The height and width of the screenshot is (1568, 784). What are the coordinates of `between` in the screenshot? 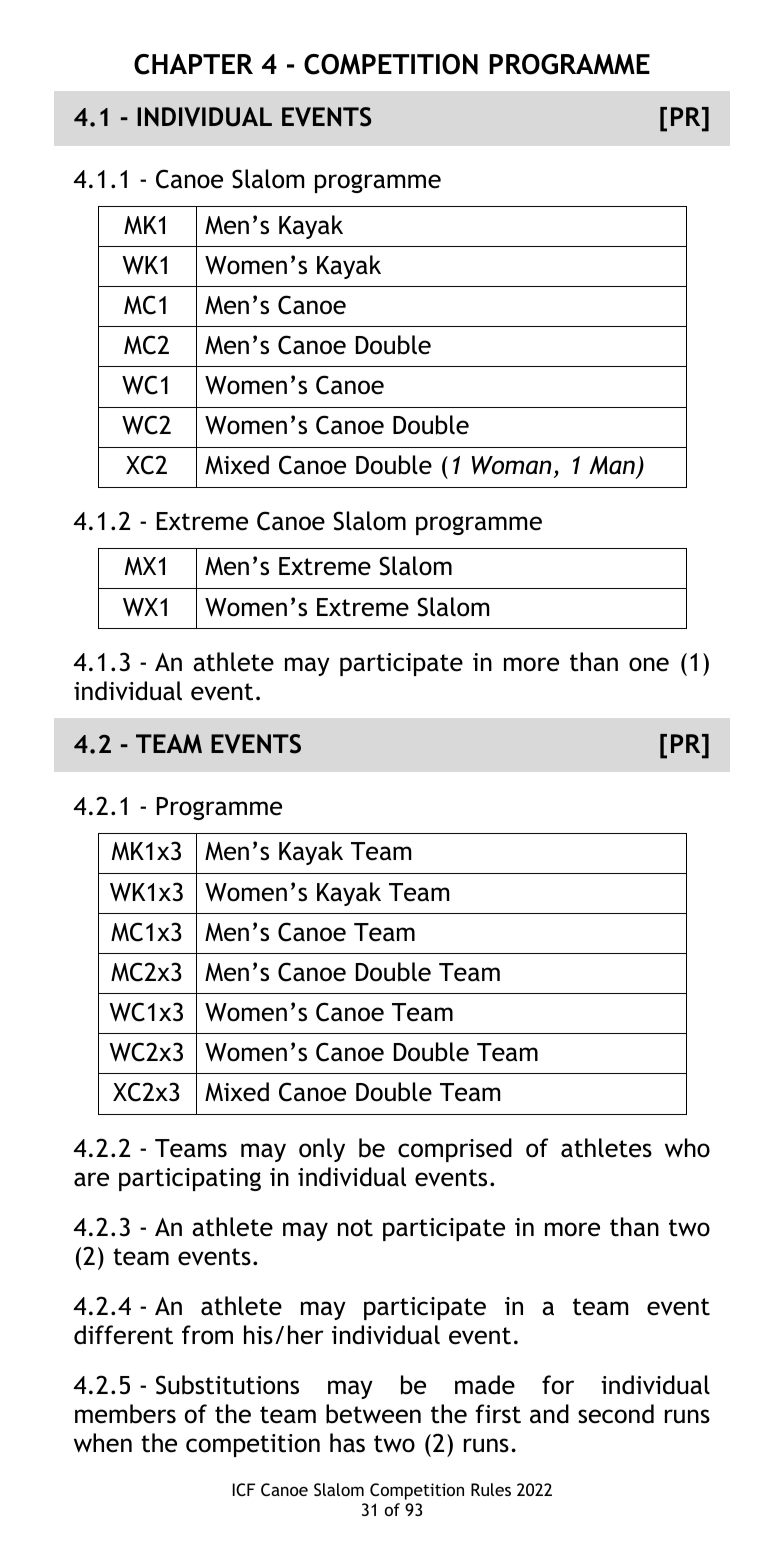 It's located at (373, 1414).
